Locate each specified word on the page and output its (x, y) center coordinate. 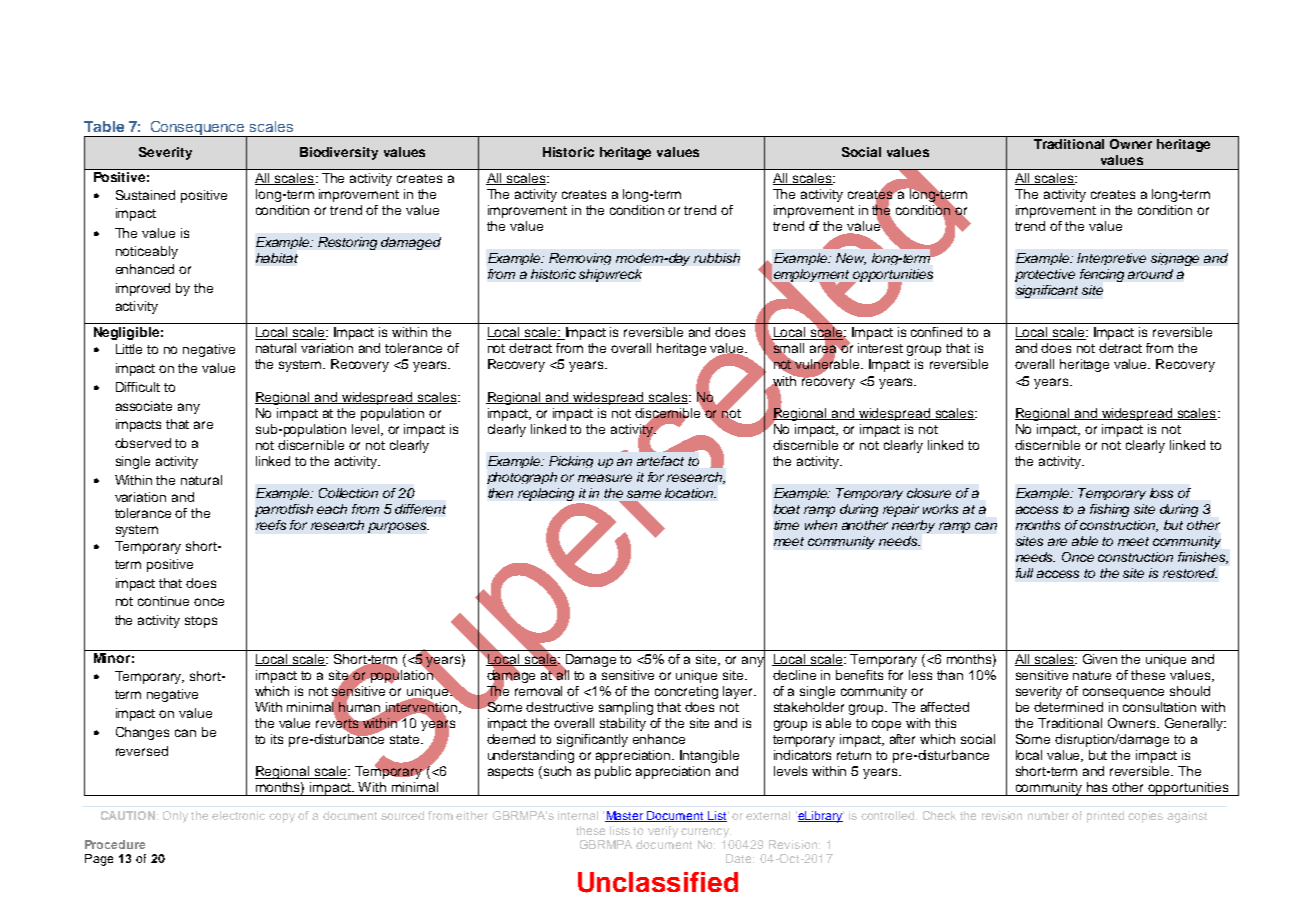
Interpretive (1111, 259)
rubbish (717, 258)
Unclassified (658, 882)
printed (1105, 817)
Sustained (145, 195)
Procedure (115, 844)
